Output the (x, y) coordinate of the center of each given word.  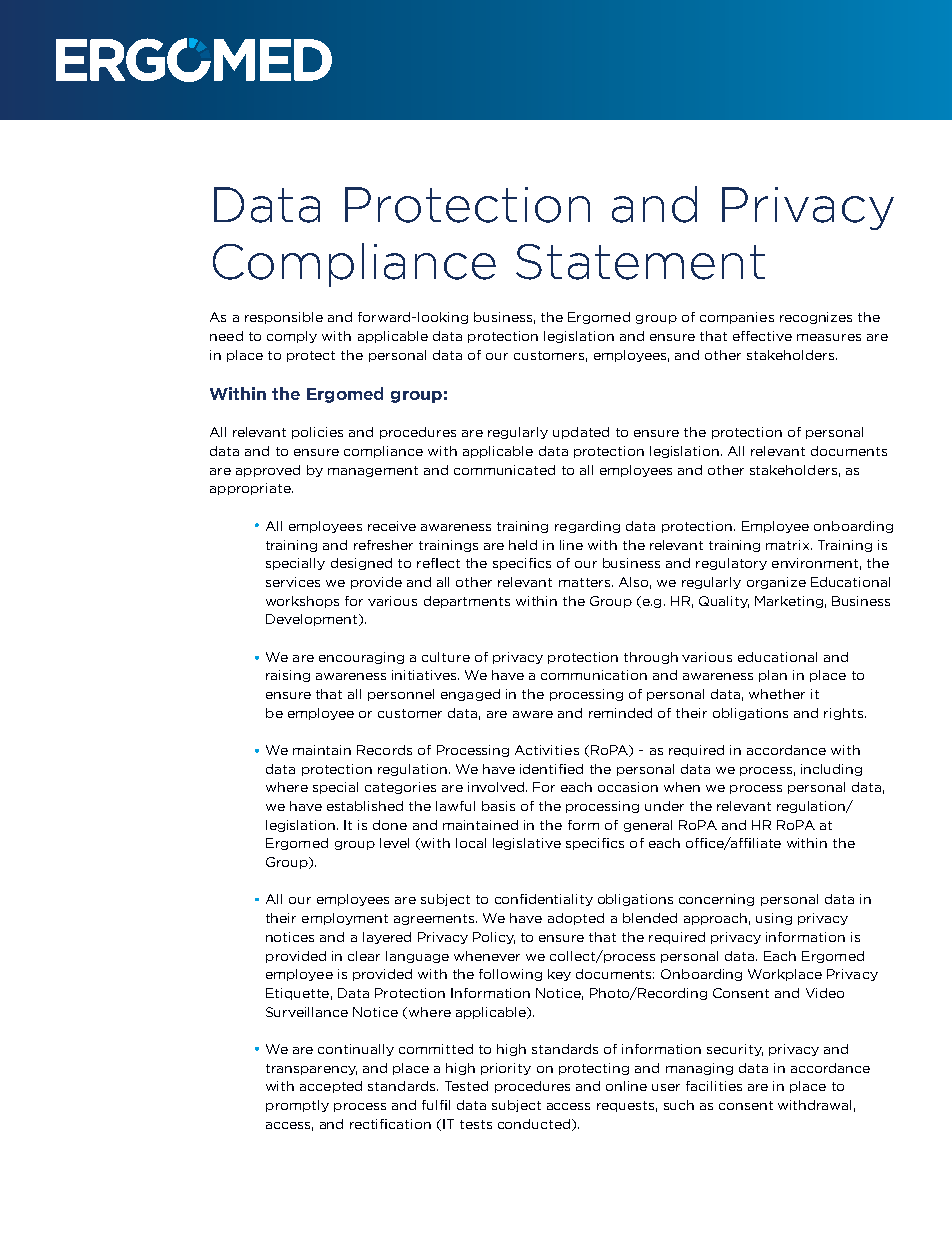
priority (506, 1069)
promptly (297, 1106)
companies (737, 318)
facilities (714, 1086)
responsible (284, 318)
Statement (640, 262)
